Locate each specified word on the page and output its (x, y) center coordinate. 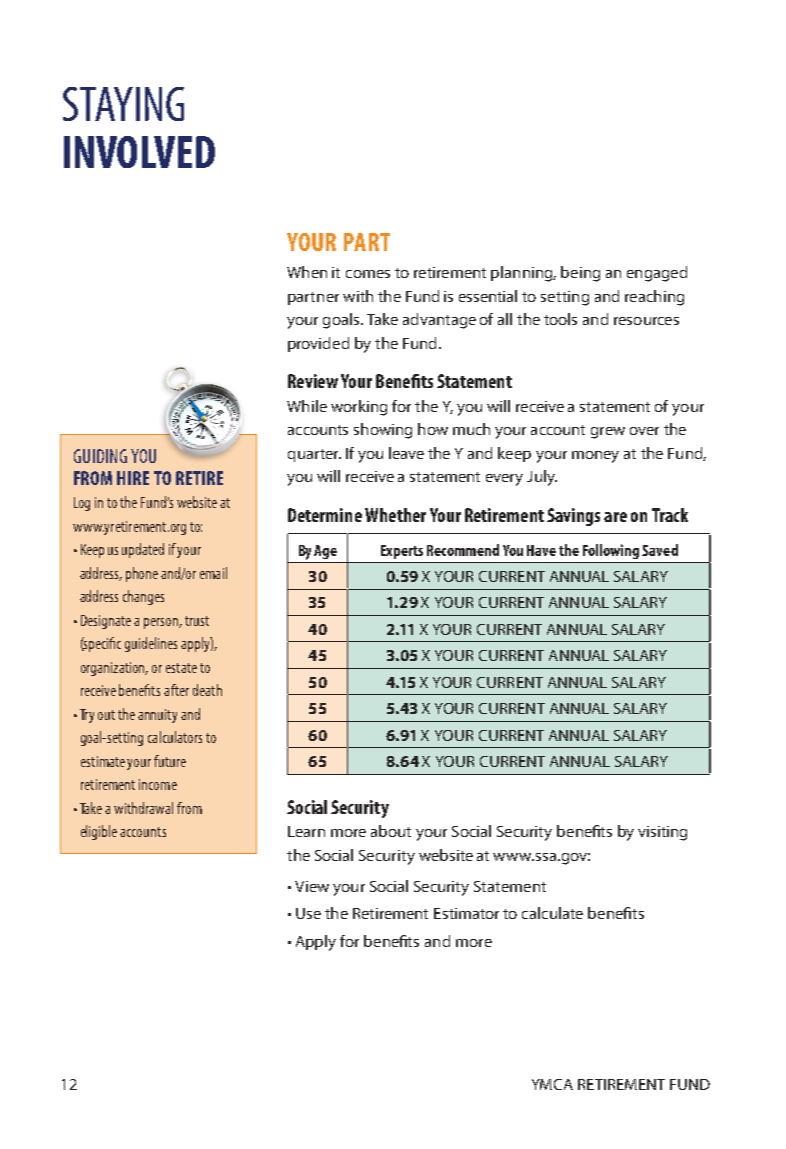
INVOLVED (139, 152)
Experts (402, 552)
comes (368, 274)
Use (308, 913)
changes (143, 597)
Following (611, 551)
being (580, 274)
